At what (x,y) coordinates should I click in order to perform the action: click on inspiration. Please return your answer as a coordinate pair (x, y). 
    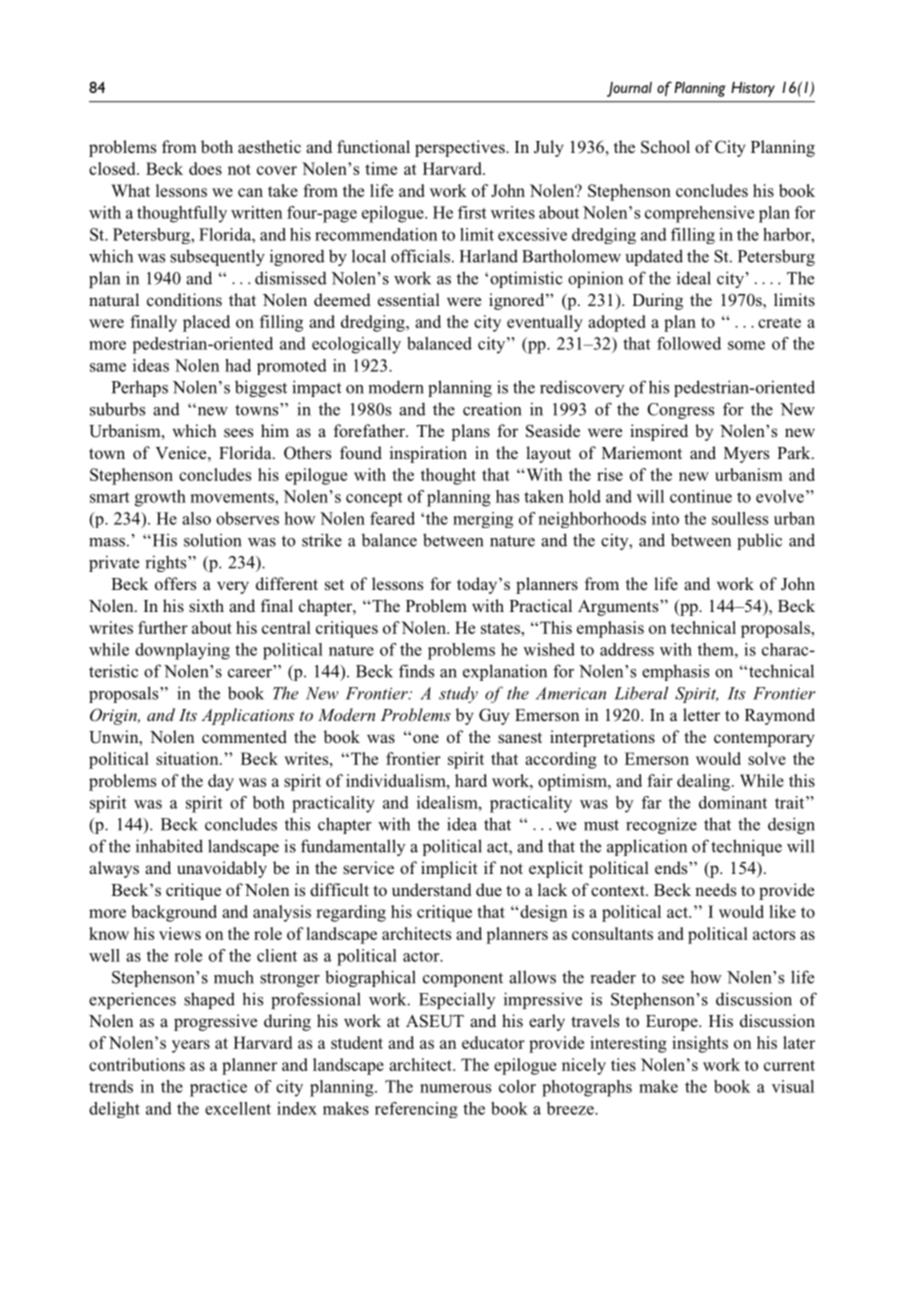
    Looking at the image, I should click on (428, 454).
